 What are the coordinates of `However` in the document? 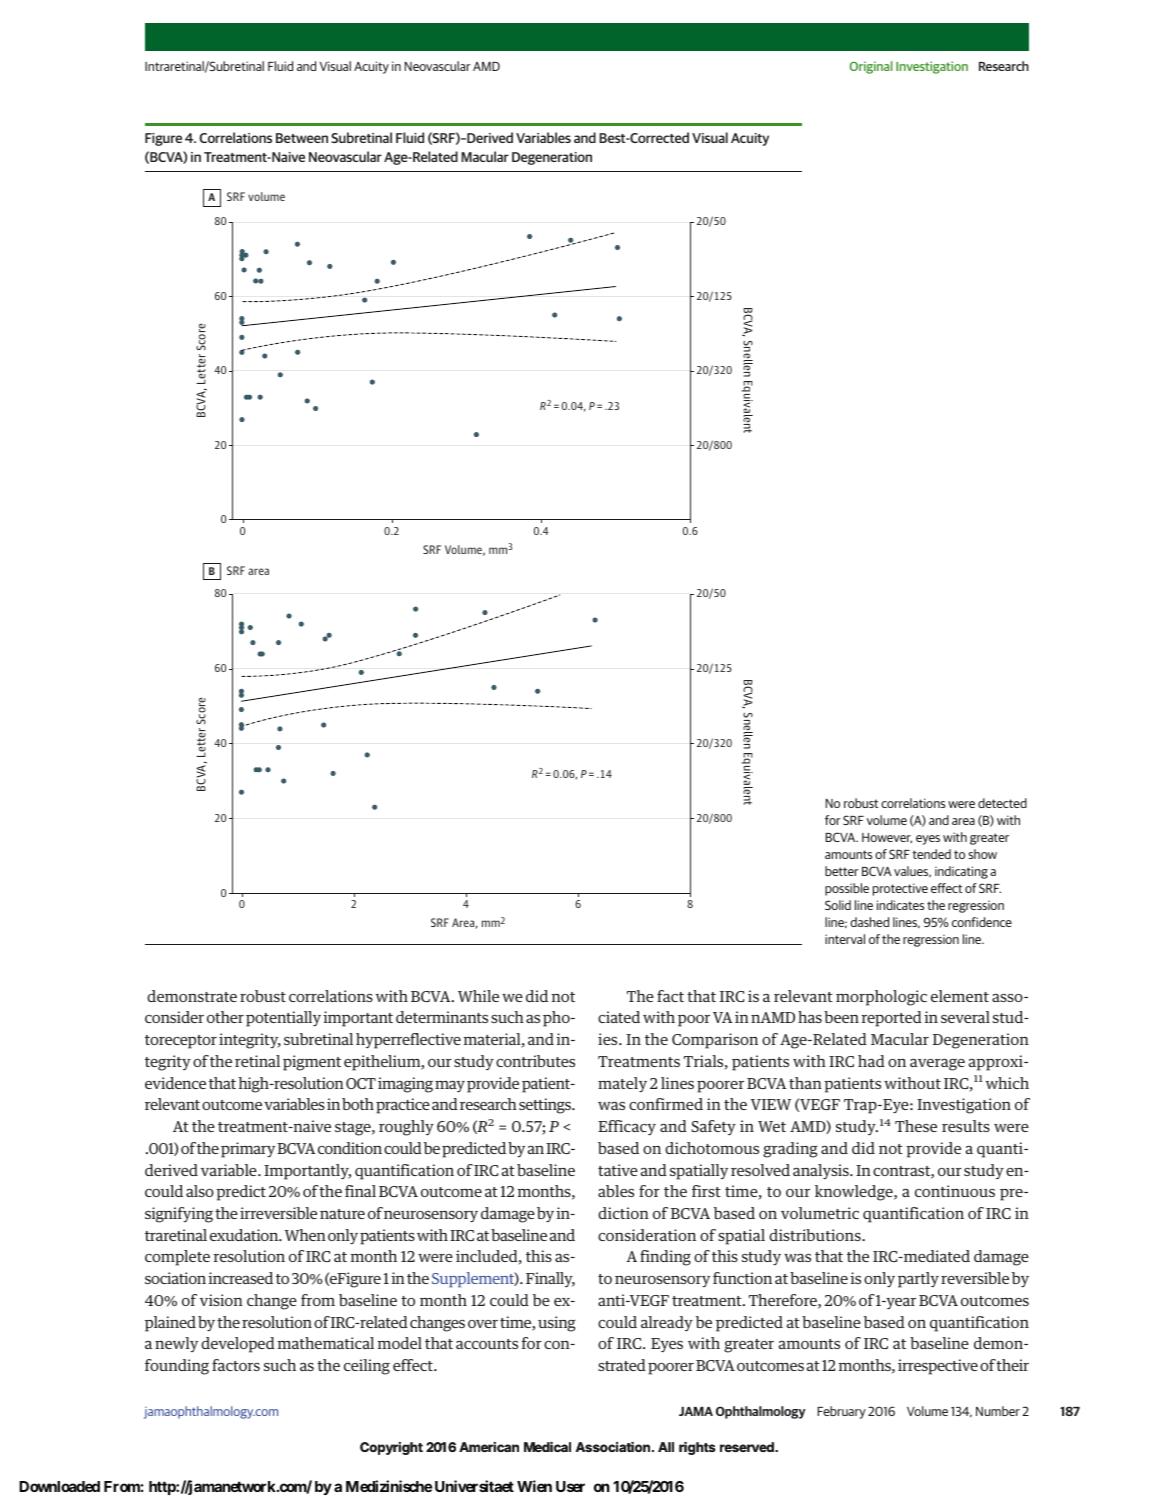 It's located at (887, 838).
